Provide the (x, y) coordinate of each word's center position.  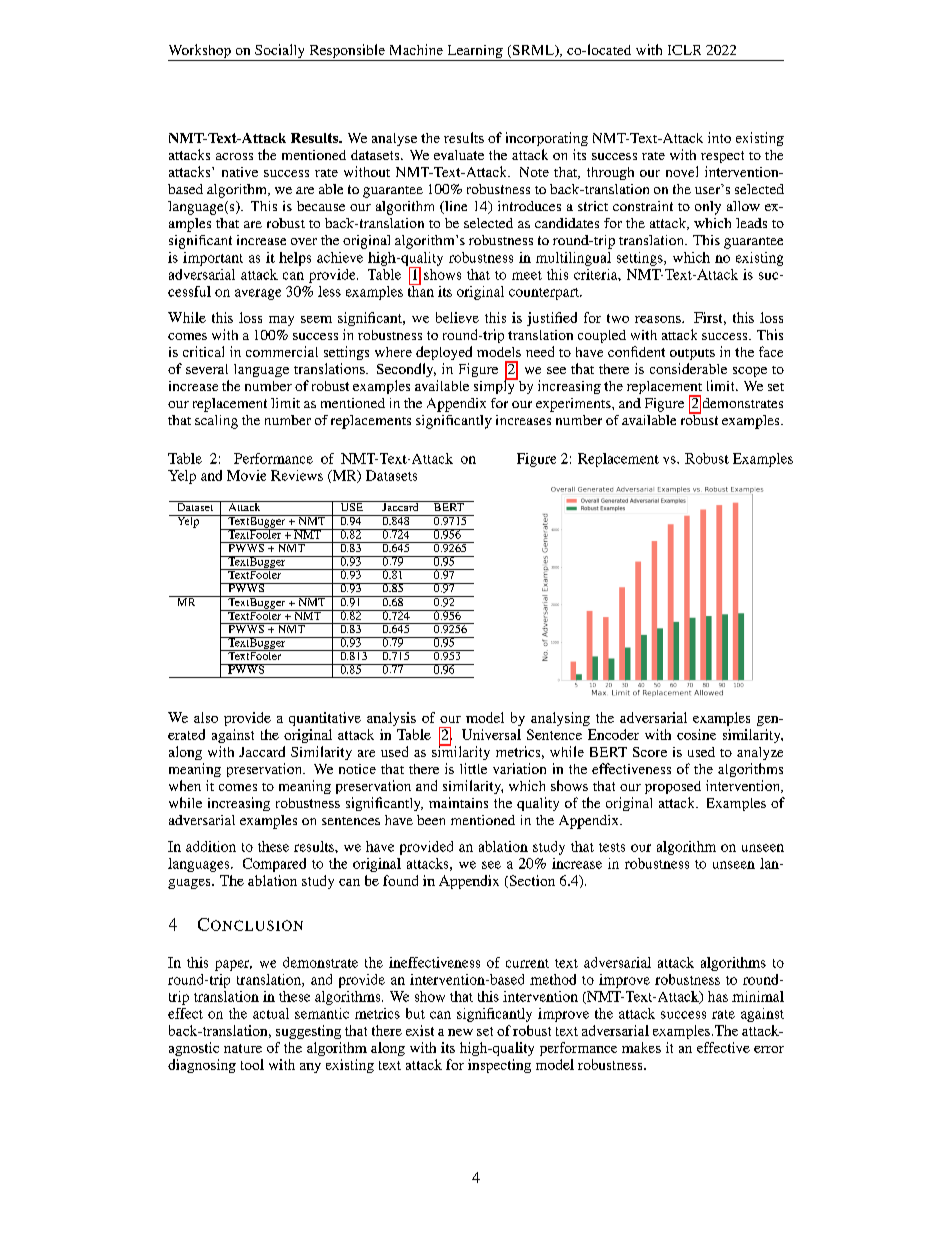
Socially (280, 52)
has (718, 996)
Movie (246, 475)
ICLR (684, 50)
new (460, 1032)
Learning (475, 53)
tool (252, 1064)
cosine (696, 734)
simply (495, 386)
